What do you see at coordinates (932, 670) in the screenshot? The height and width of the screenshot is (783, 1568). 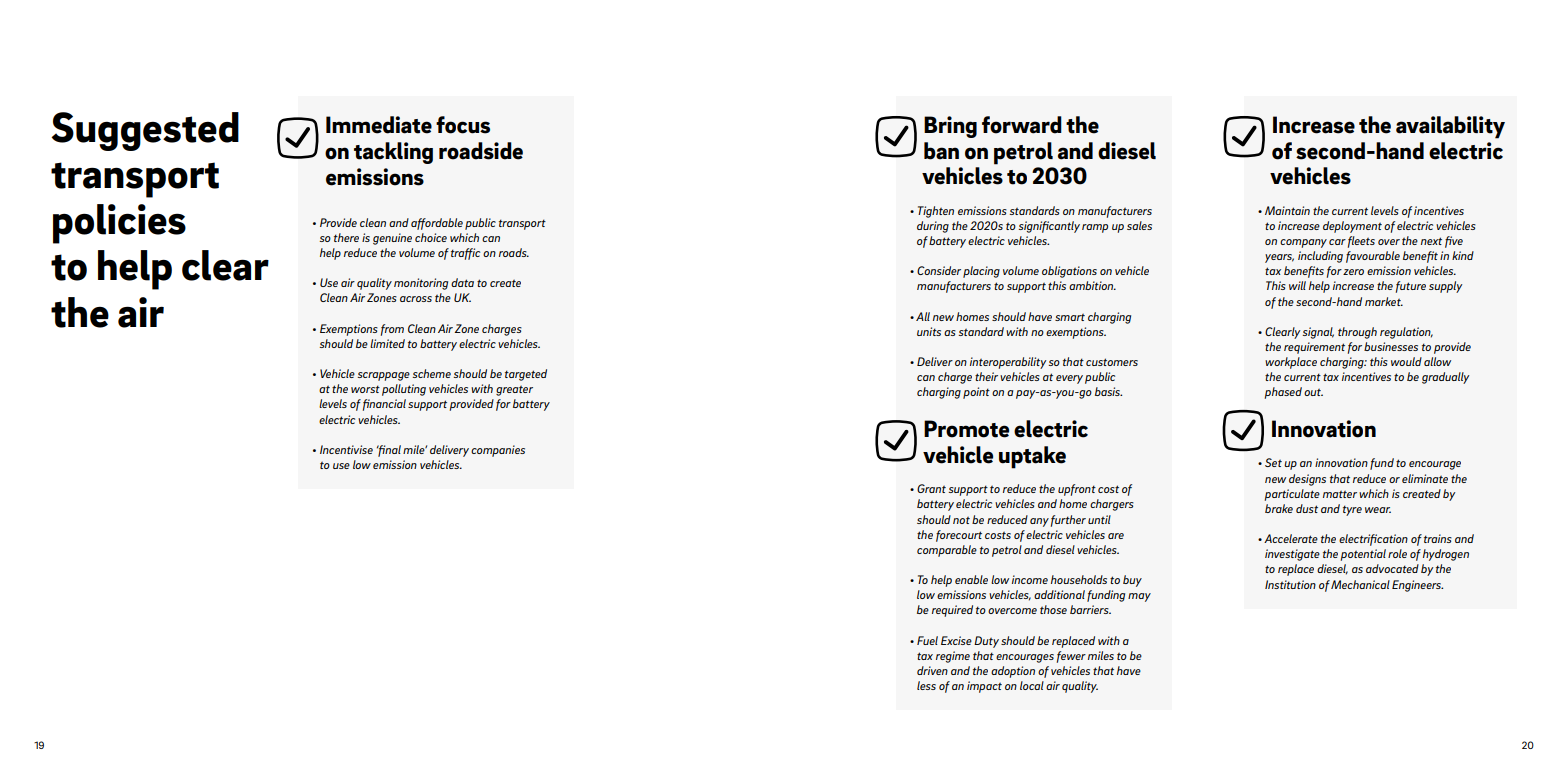 I see `driven` at bounding box center [932, 670].
